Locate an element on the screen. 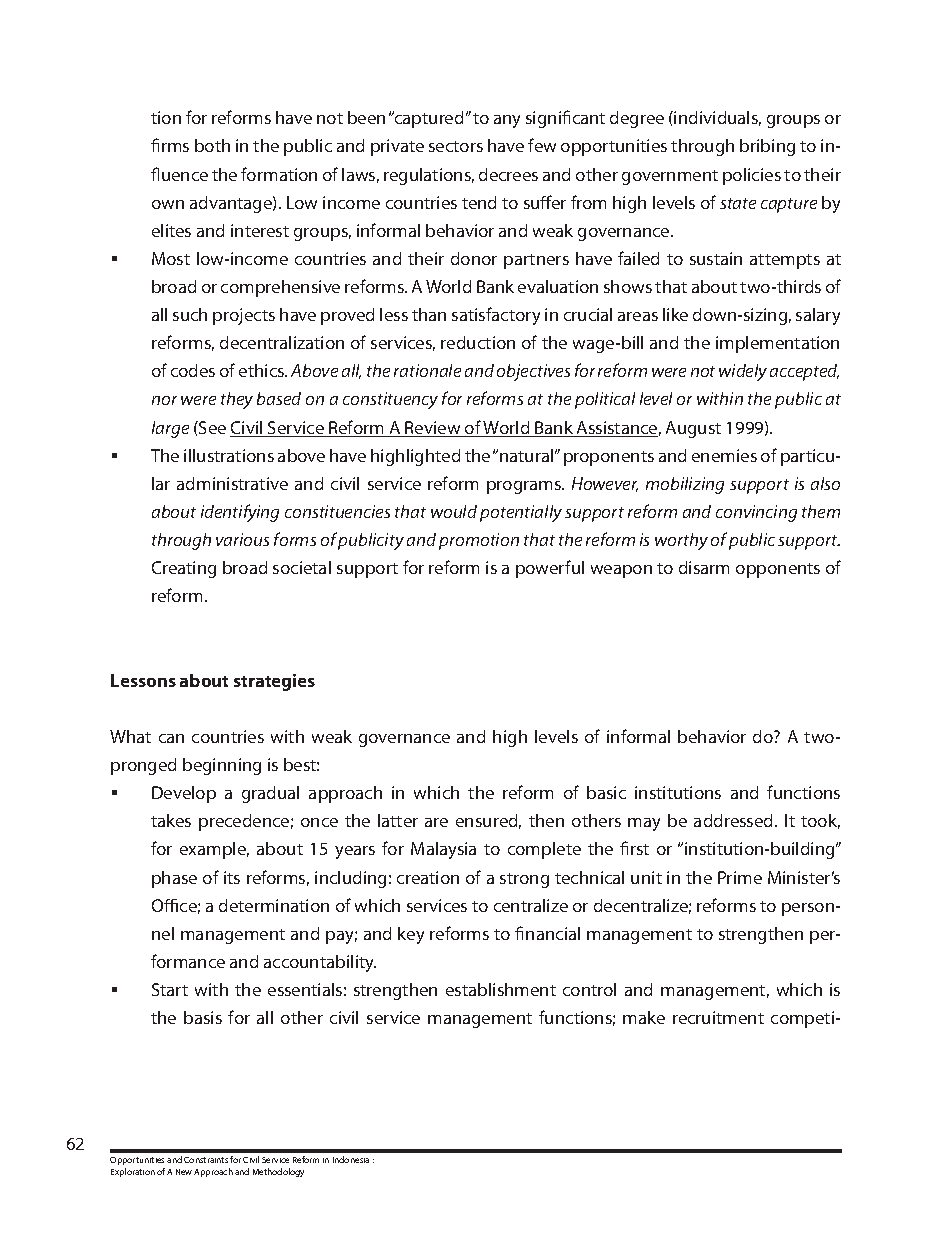 The image size is (952, 1240). both is located at coordinates (212, 145).
